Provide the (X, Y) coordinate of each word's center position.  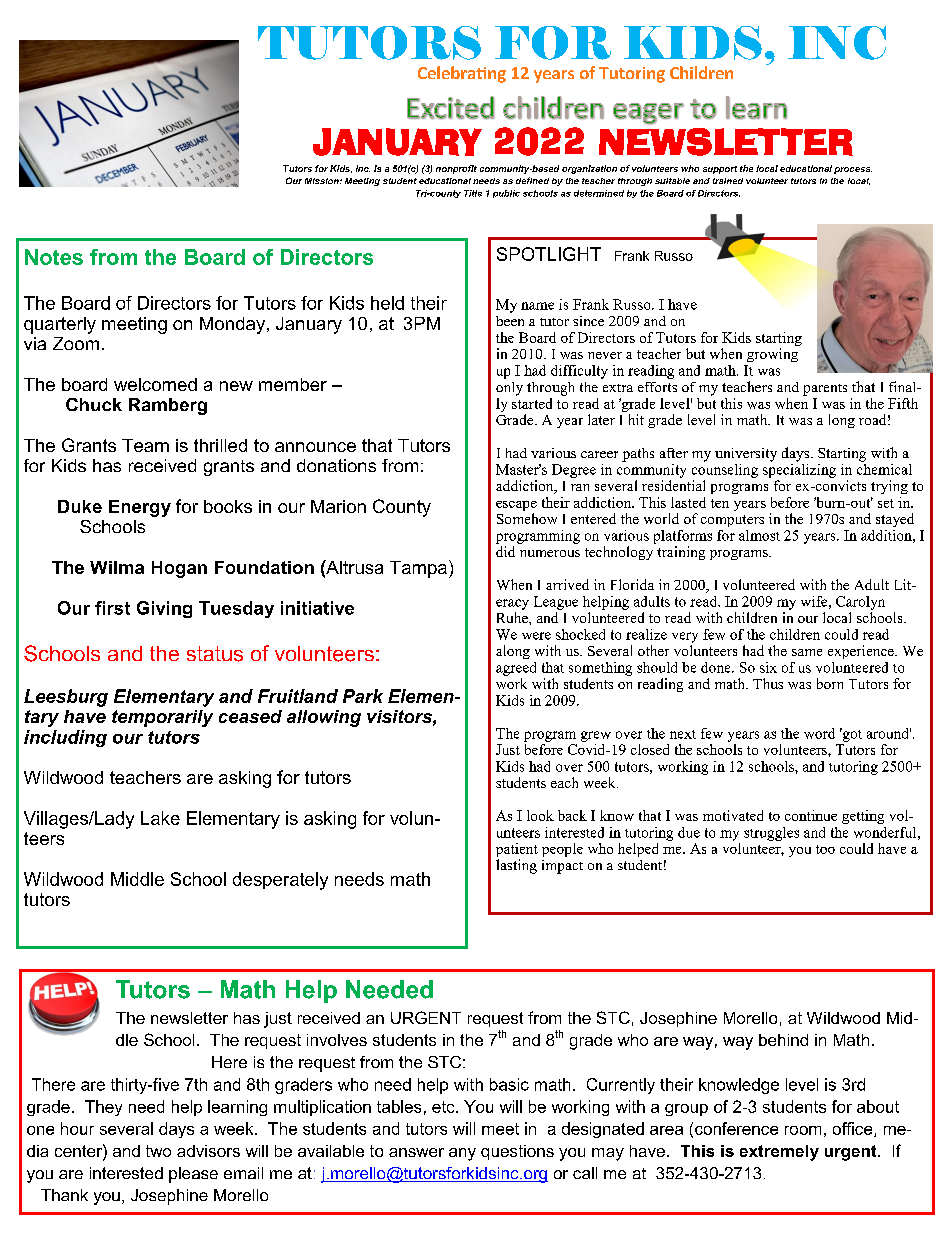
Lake (160, 818)
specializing (799, 469)
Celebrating (462, 74)
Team (145, 445)
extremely (779, 1153)
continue (811, 815)
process (853, 170)
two (158, 1151)
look (540, 815)
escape (516, 506)
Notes (54, 257)
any (462, 1154)
